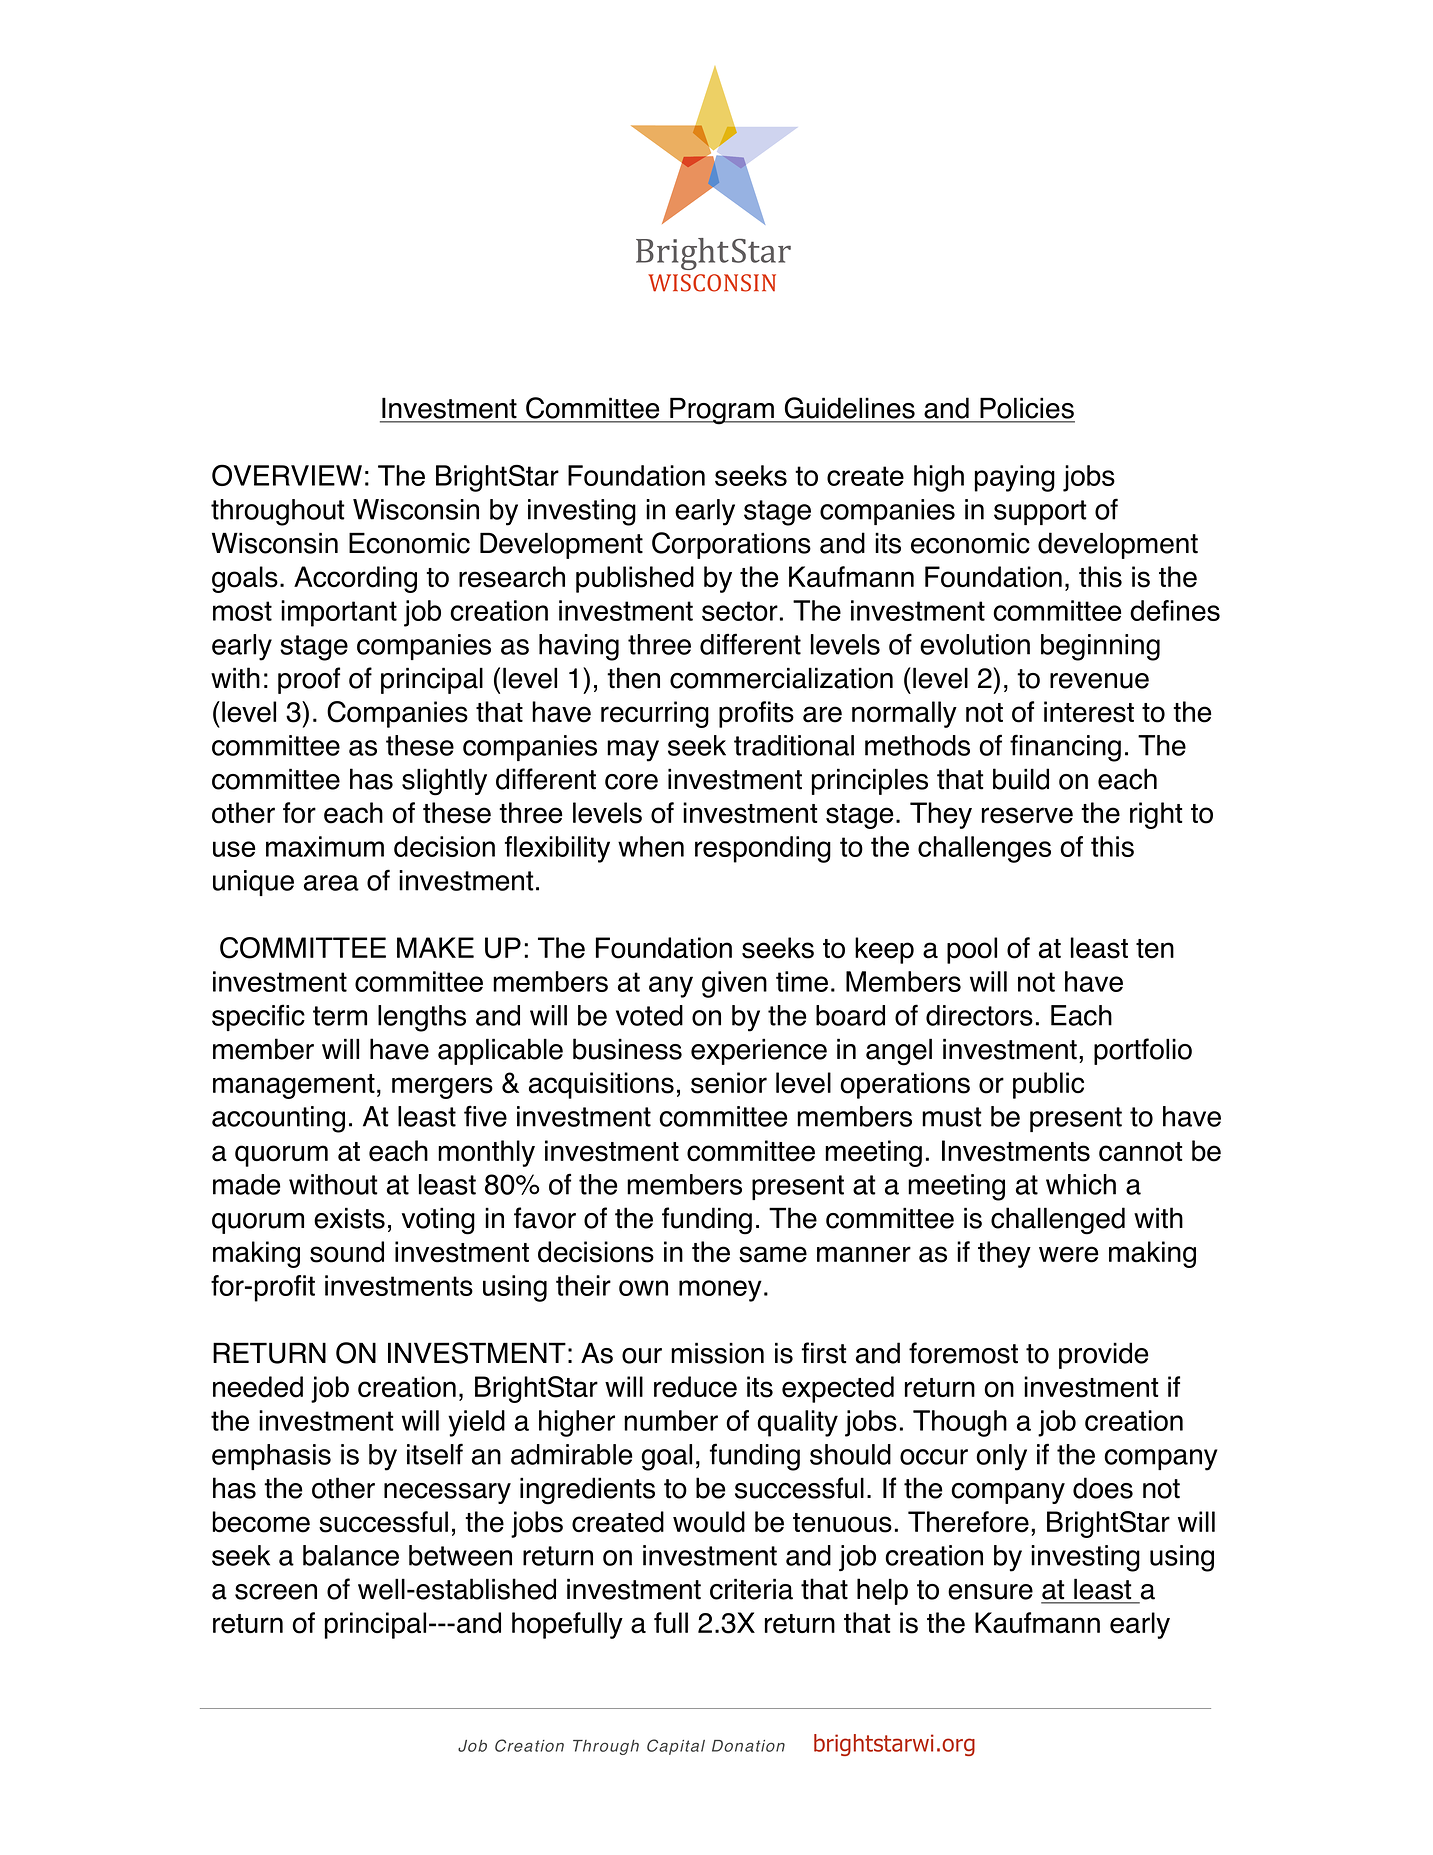  What do you see at coordinates (294, 1086) in the image?
I see `management` at bounding box center [294, 1086].
